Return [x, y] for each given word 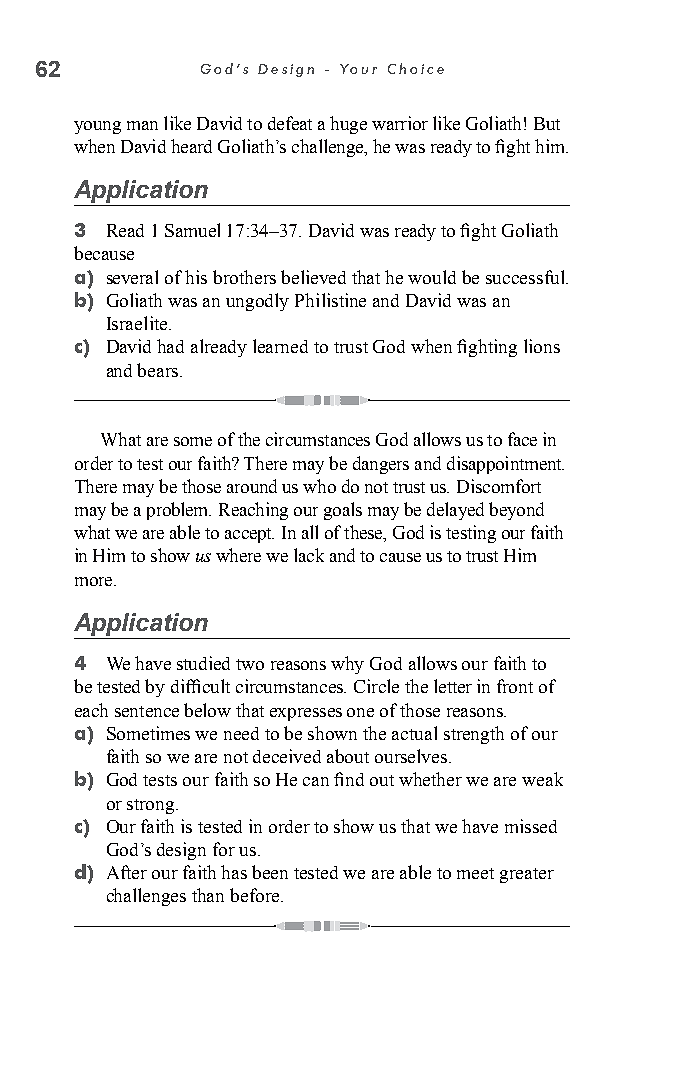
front [515, 686]
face [522, 439]
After [127, 872]
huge [348, 125]
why [347, 665]
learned [280, 346]
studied [203, 663]
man [142, 125]
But [547, 123]
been [270, 872]
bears [159, 370]
